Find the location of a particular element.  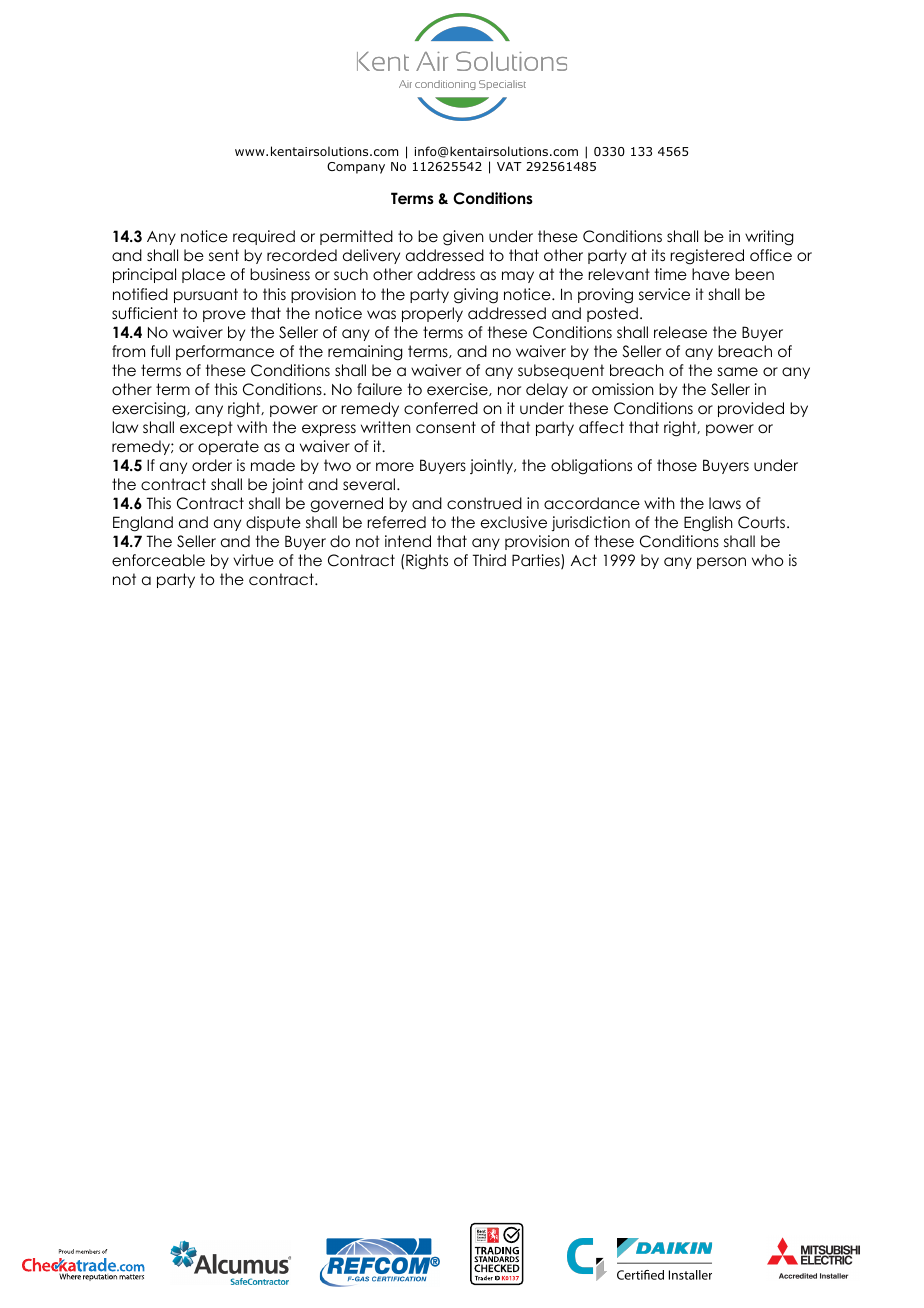

giving is located at coordinates (476, 296).
